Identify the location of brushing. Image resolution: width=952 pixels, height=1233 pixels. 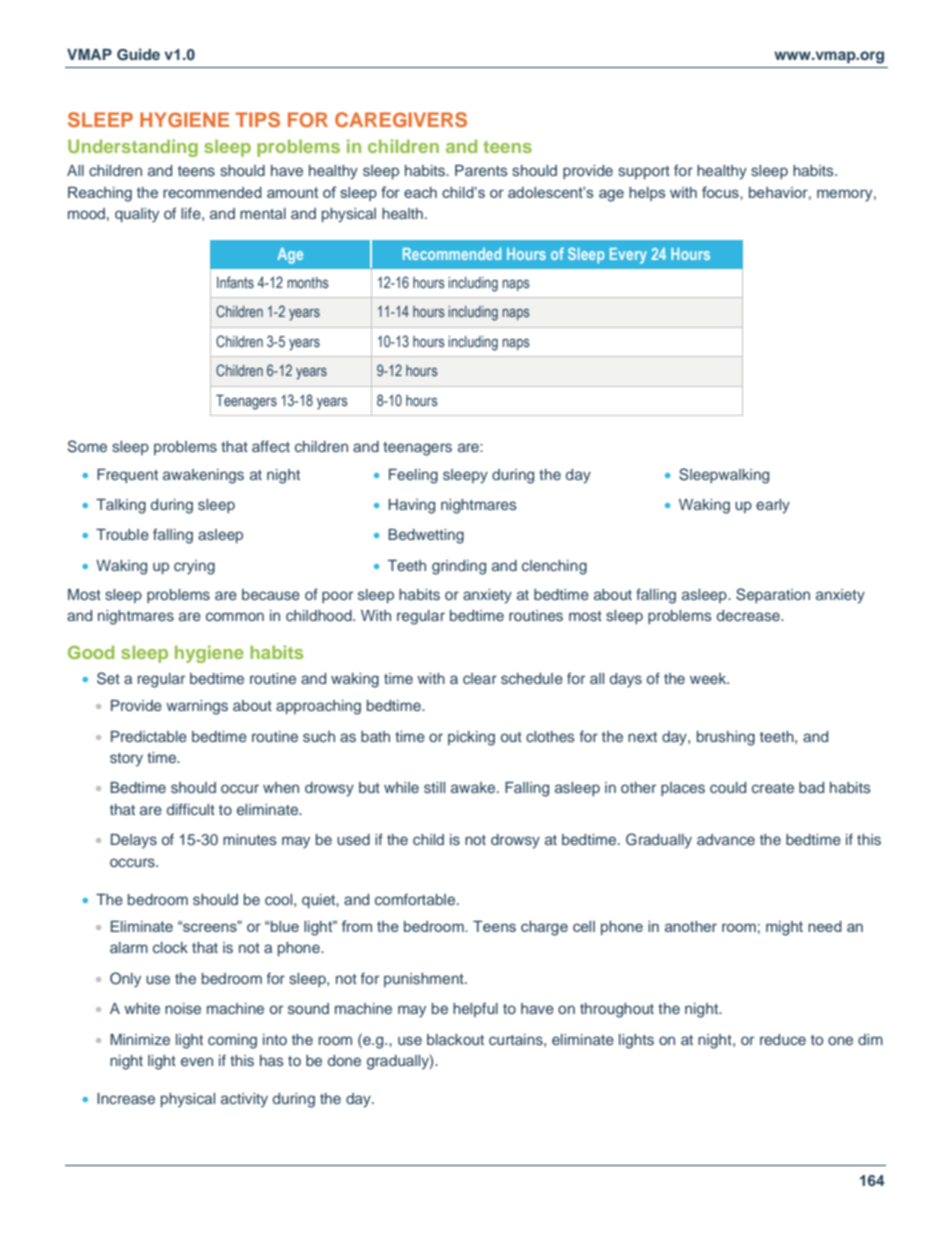
(726, 738).
